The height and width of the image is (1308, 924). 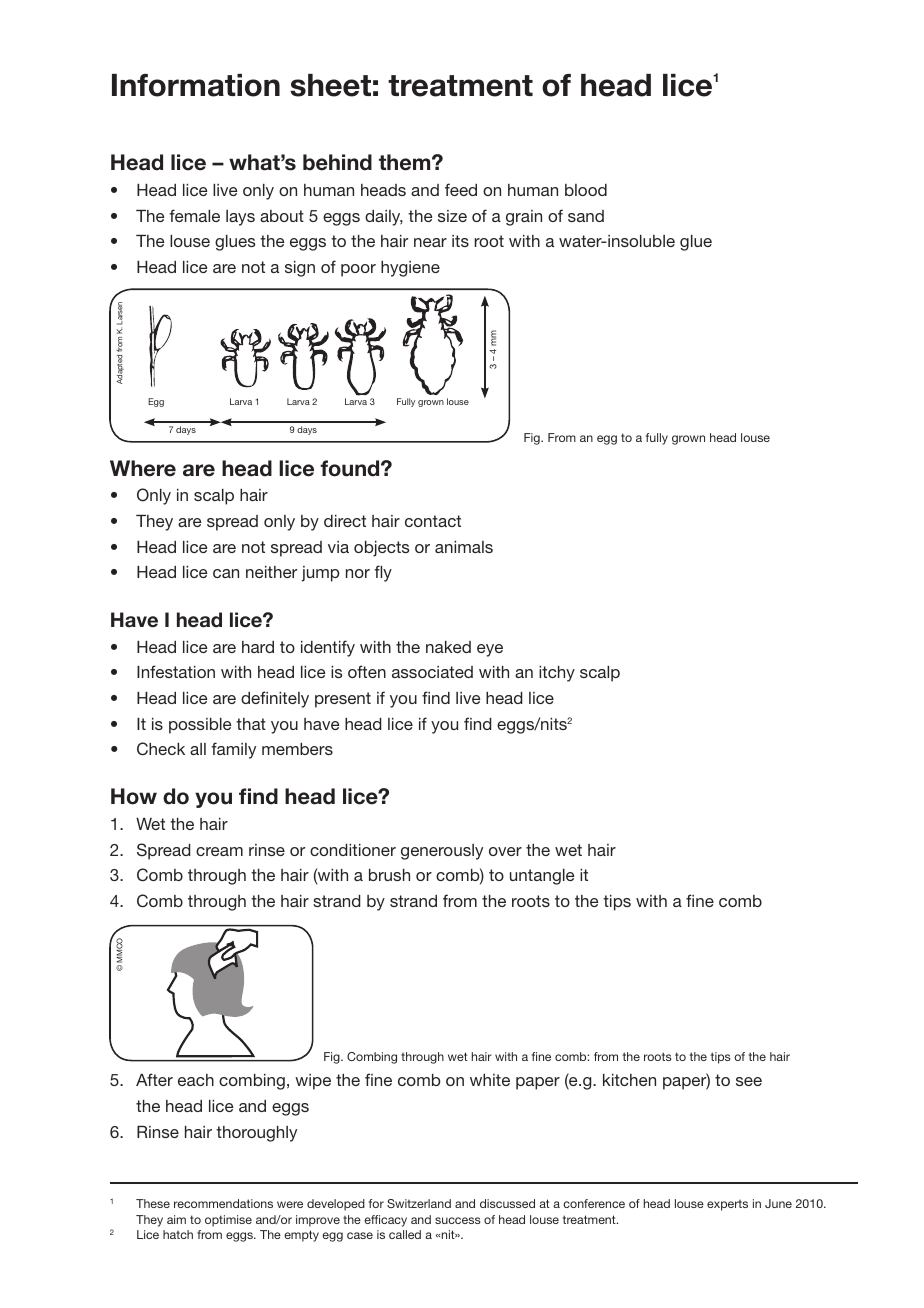 I want to click on feed, so click(x=461, y=189).
